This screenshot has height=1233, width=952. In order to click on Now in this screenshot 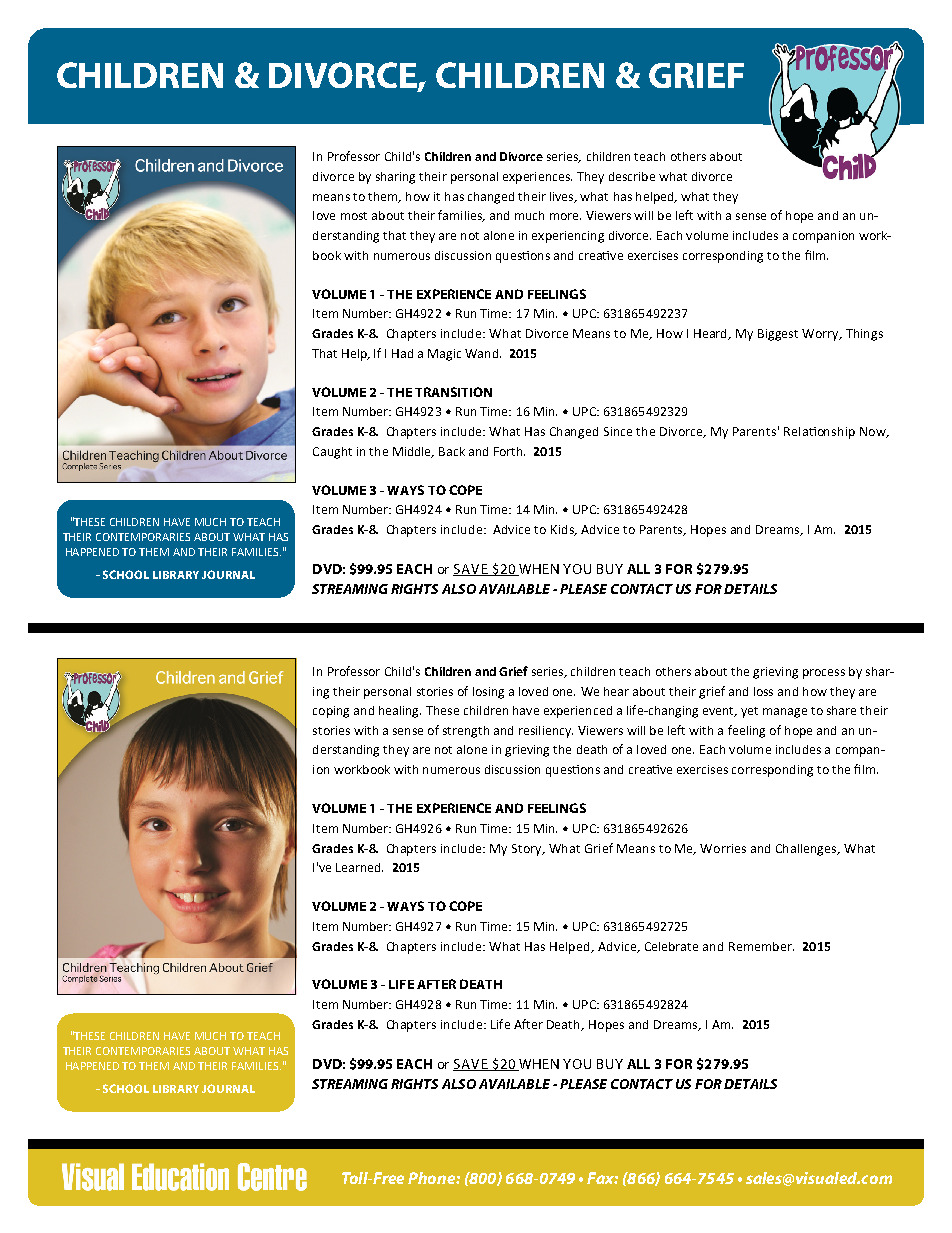, I will do `click(874, 432)`.
